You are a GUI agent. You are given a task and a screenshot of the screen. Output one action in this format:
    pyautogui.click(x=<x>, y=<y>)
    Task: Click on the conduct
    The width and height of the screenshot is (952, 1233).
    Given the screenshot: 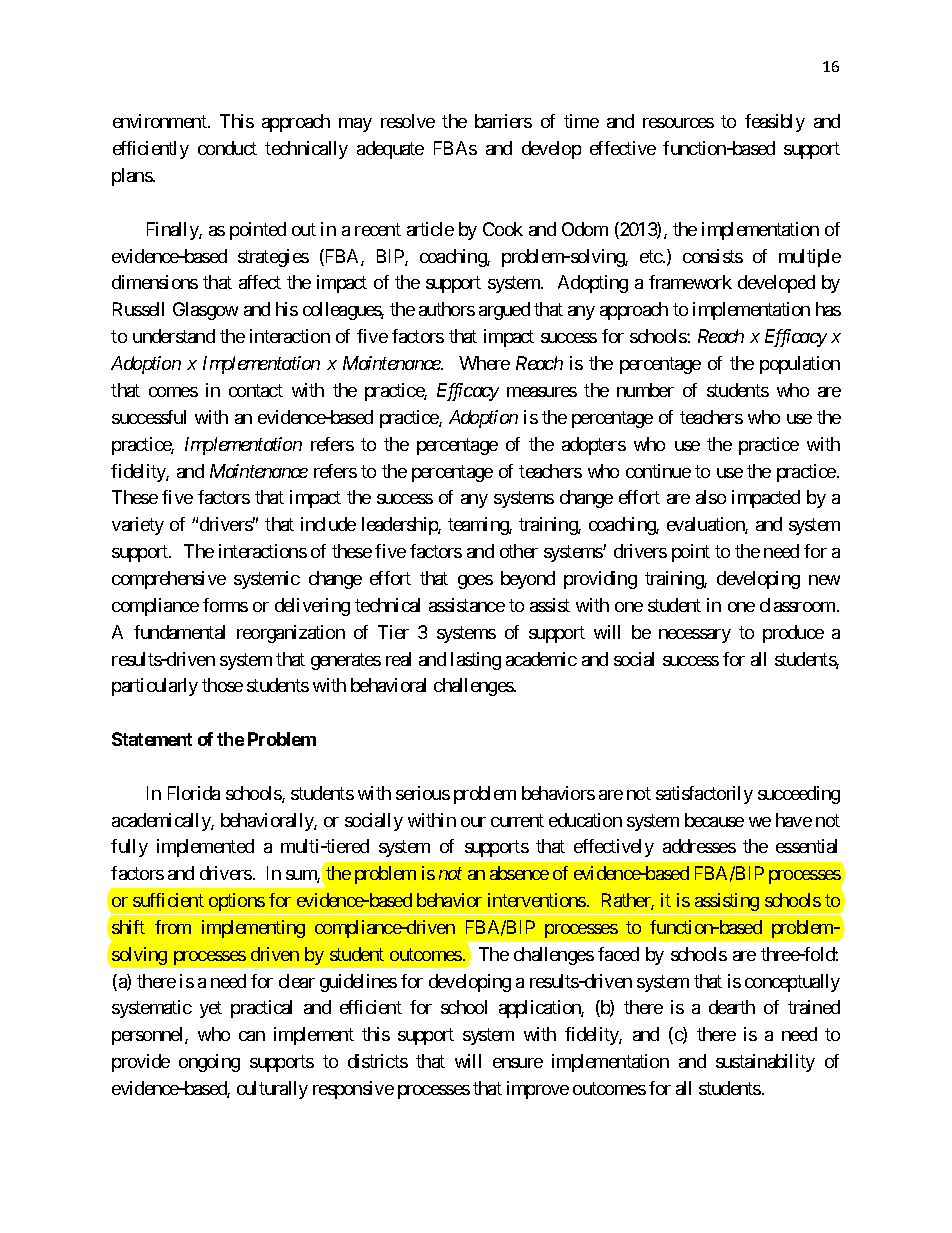 What is the action you would take?
    pyautogui.click(x=227, y=148)
